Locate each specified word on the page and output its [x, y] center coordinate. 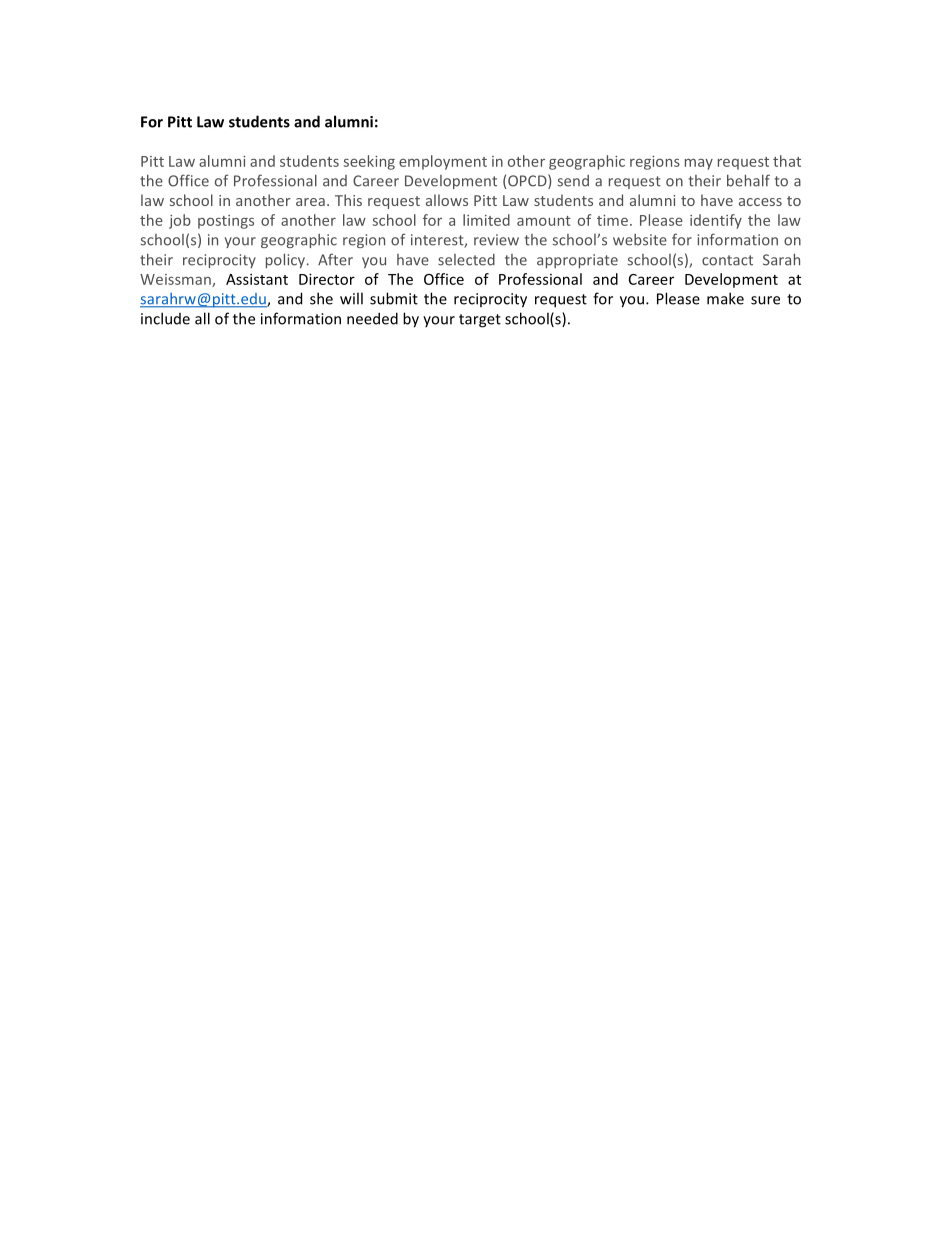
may [699, 164]
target [480, 321]
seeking [369, 162]
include [165, 318]
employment [443, 162]
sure [765, 300]
